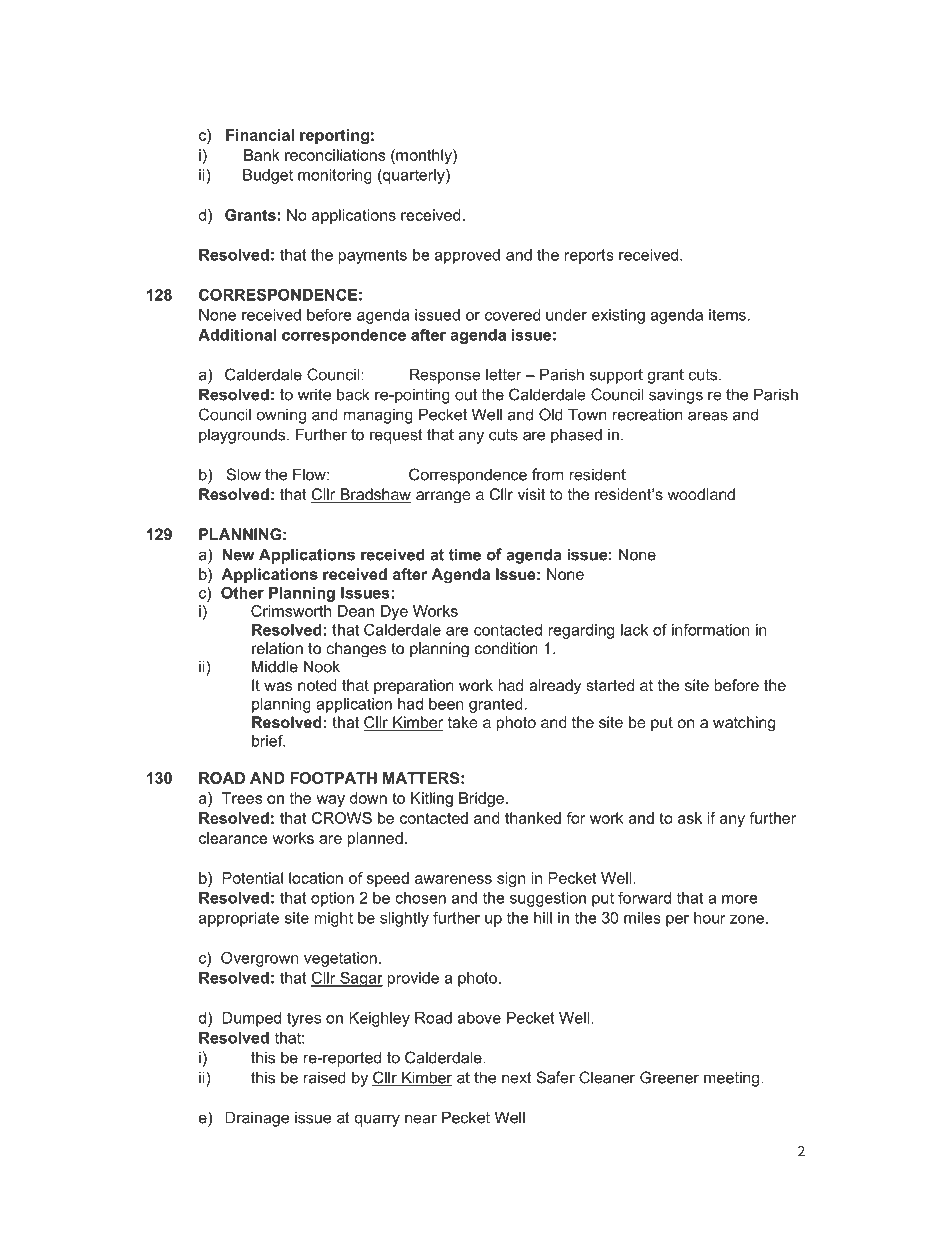 This screenshot has width=952, height=1233. What do you see at coordinates (277, 648) in the screenshot?
I see `relation` at bounding box center [277, 648].
